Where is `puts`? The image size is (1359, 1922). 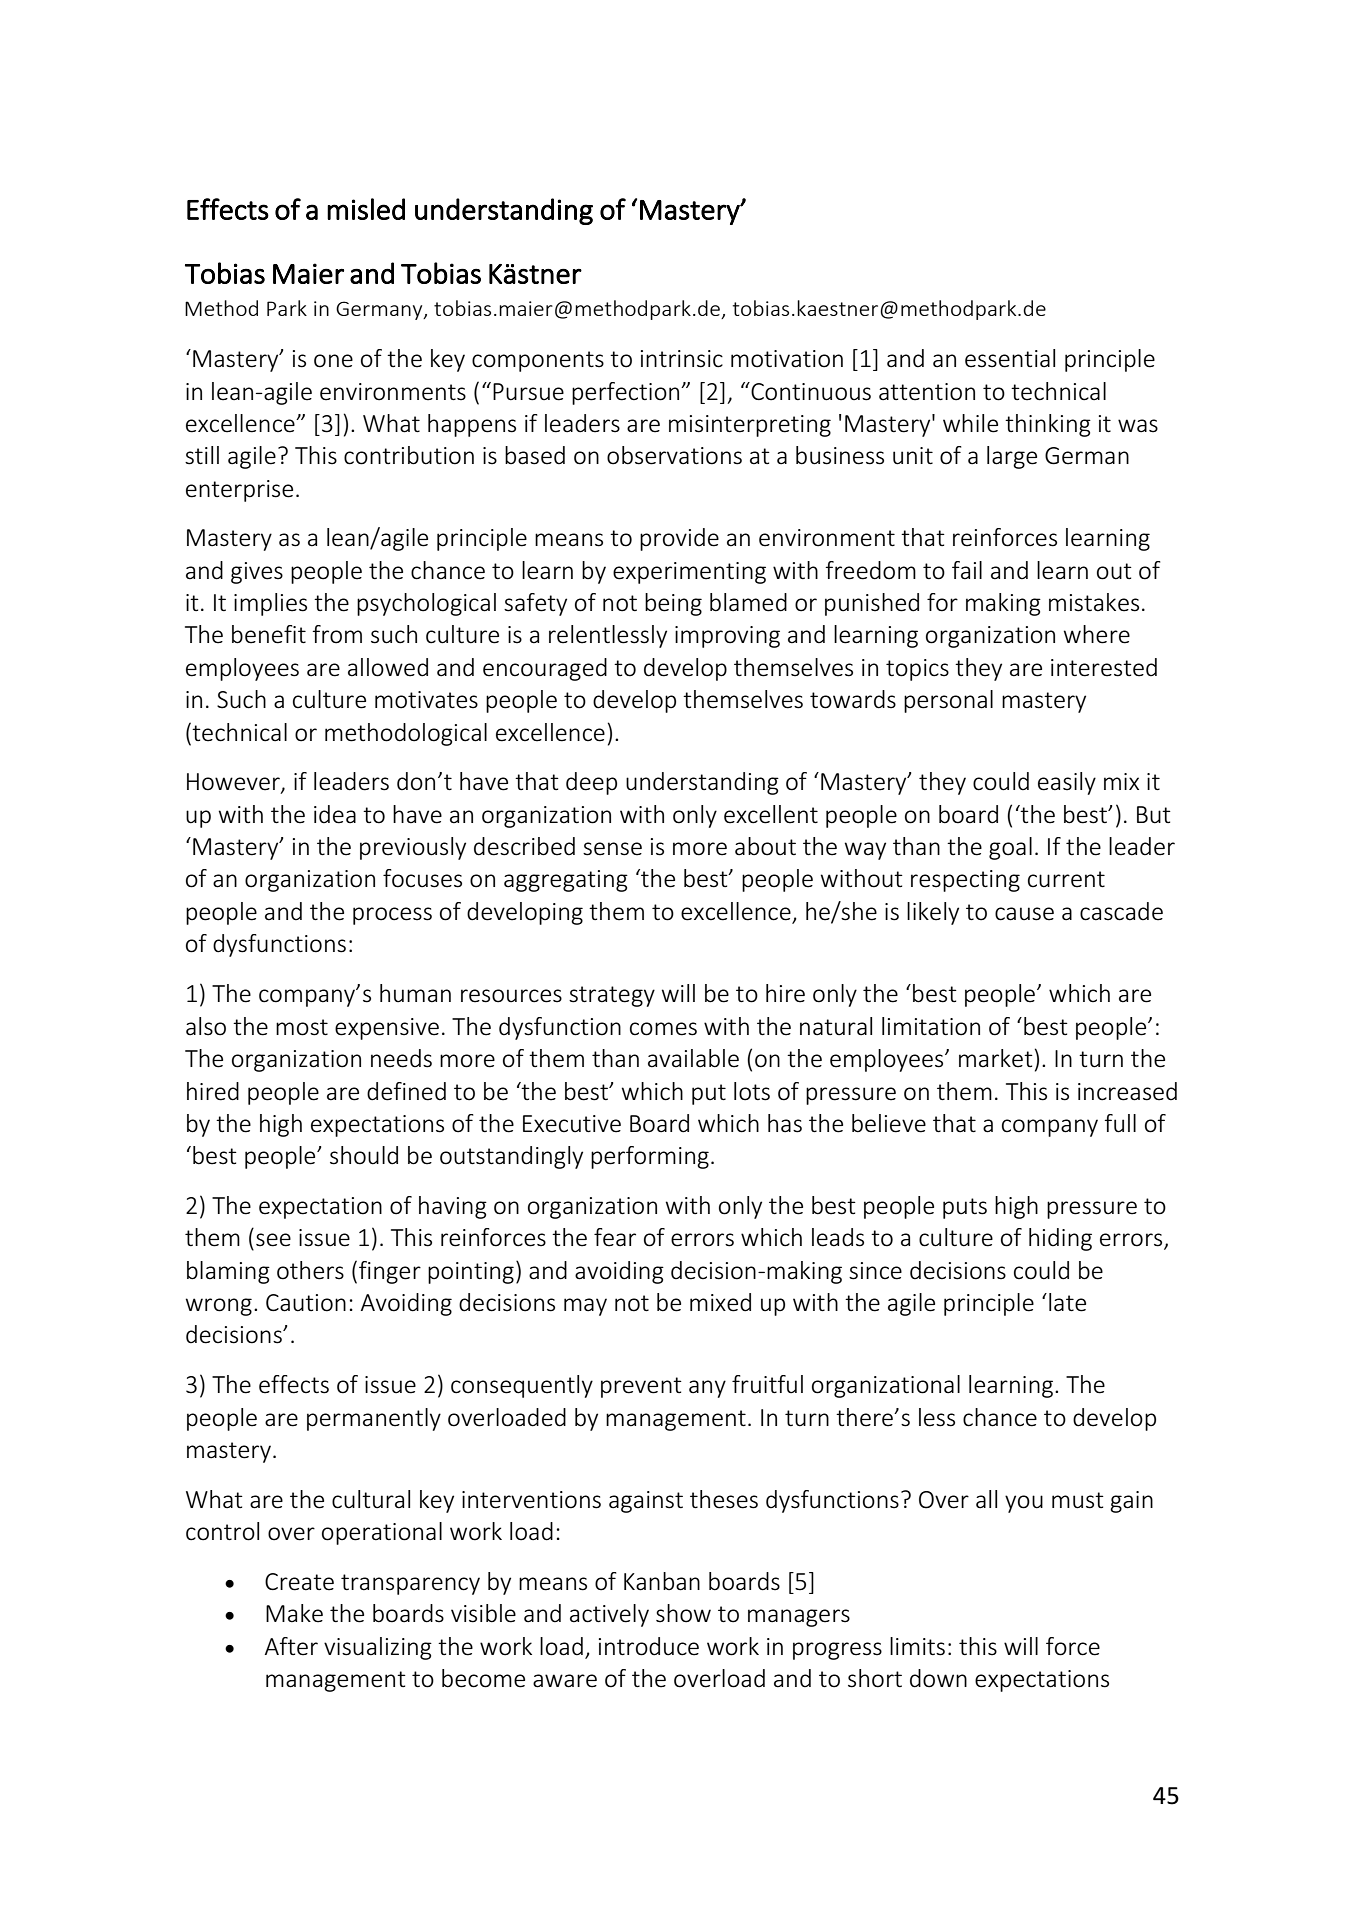 puts is located at coordinates (965, 1208).
